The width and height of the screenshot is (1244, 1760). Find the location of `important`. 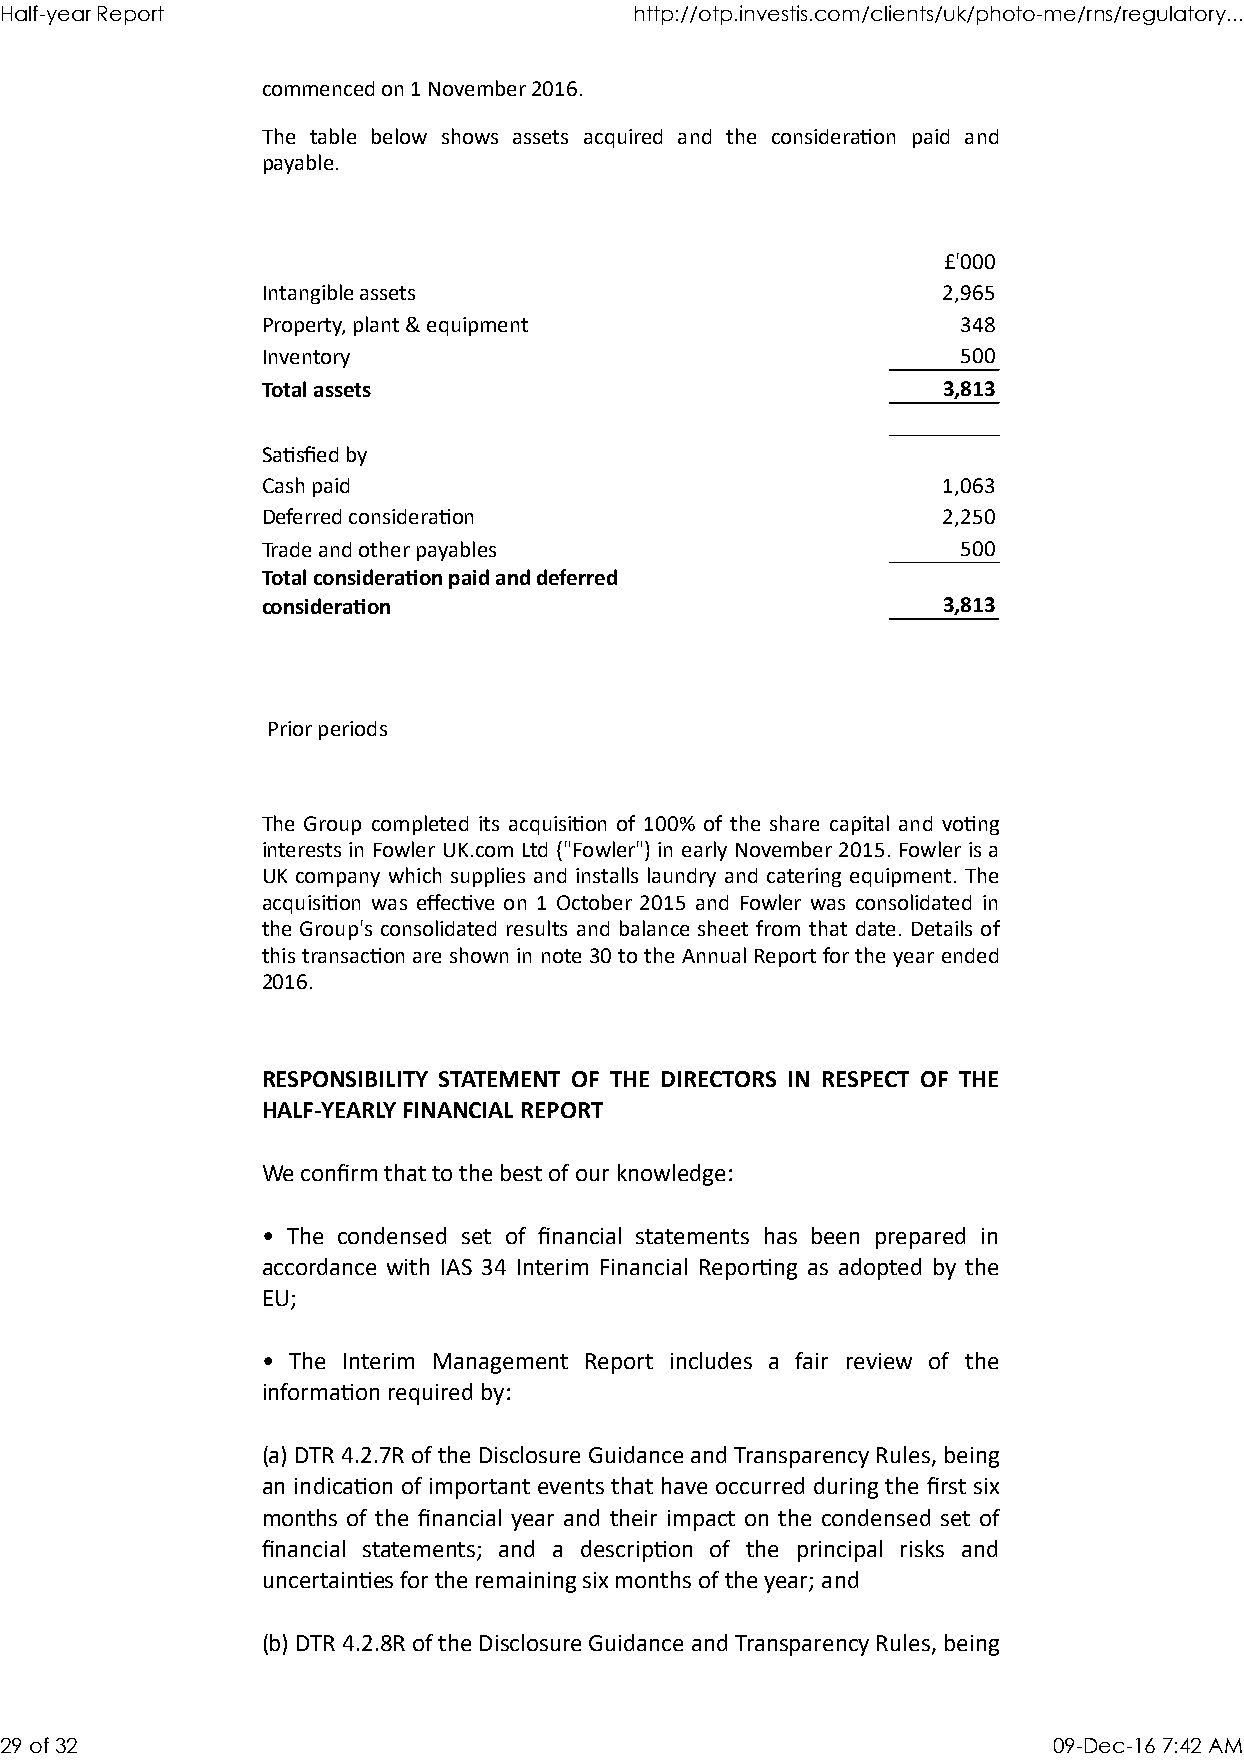

important is located at coordinates (480, 1488).
